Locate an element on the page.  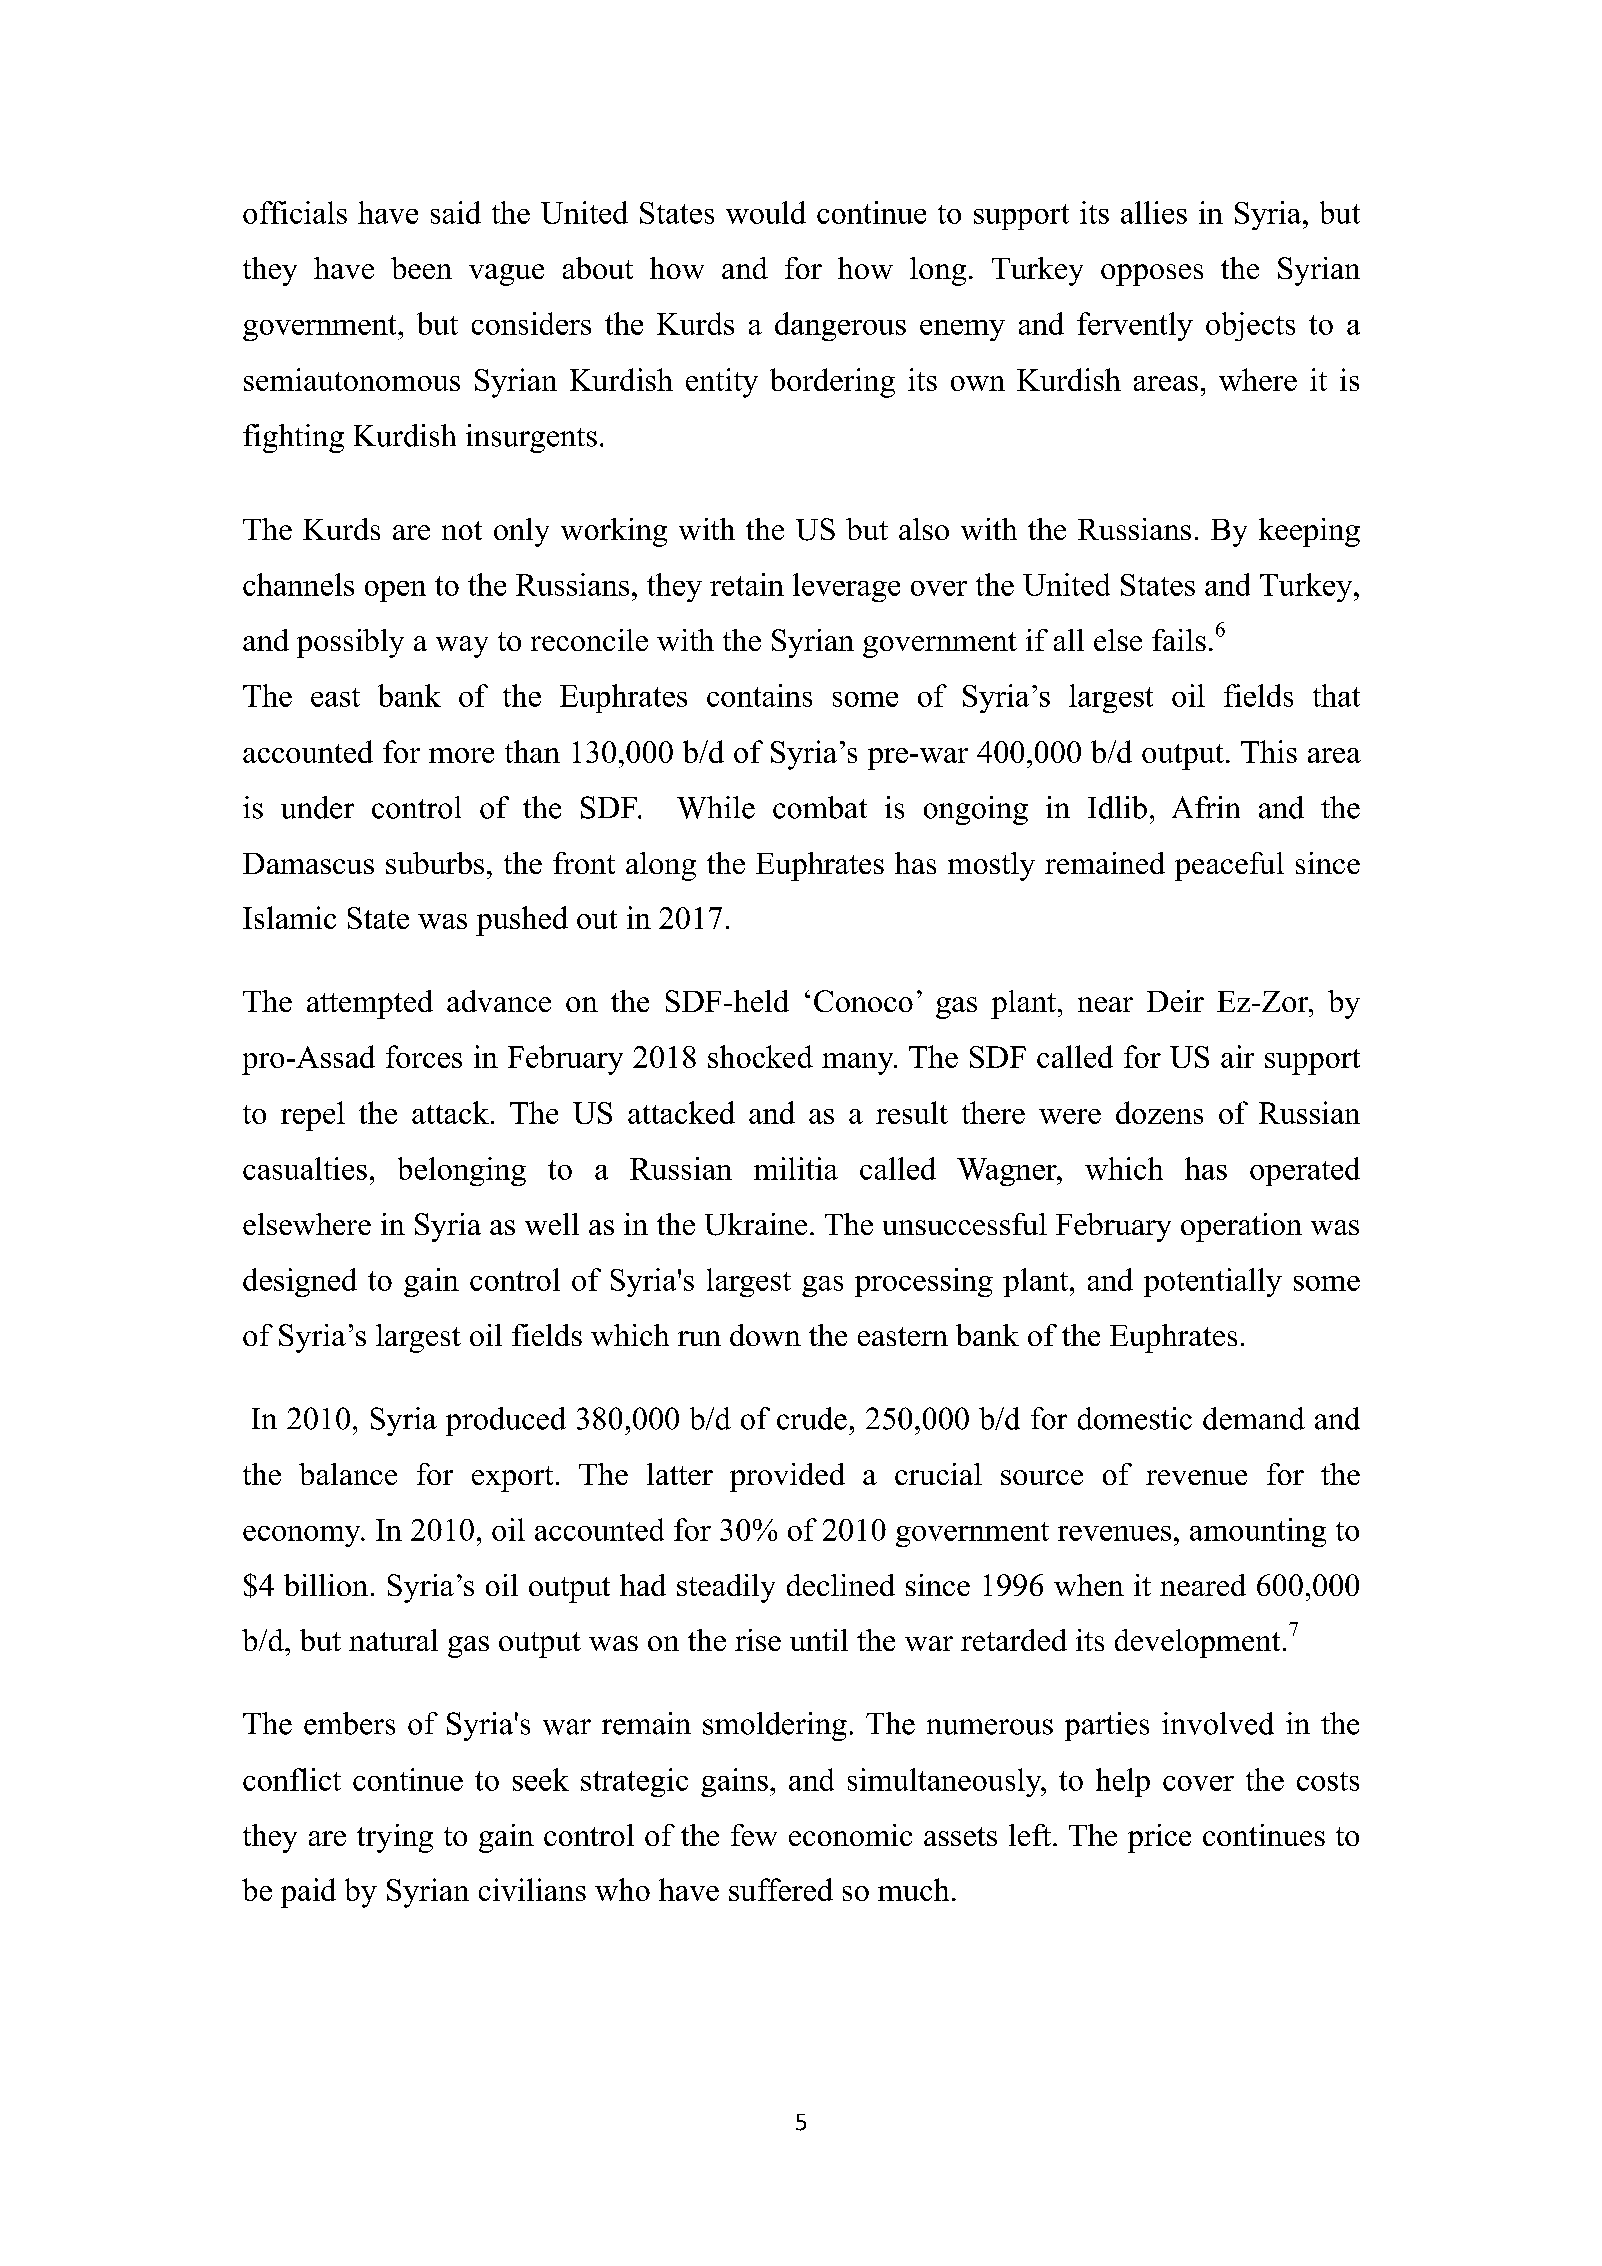
been is located at coordinates (421, 268).
